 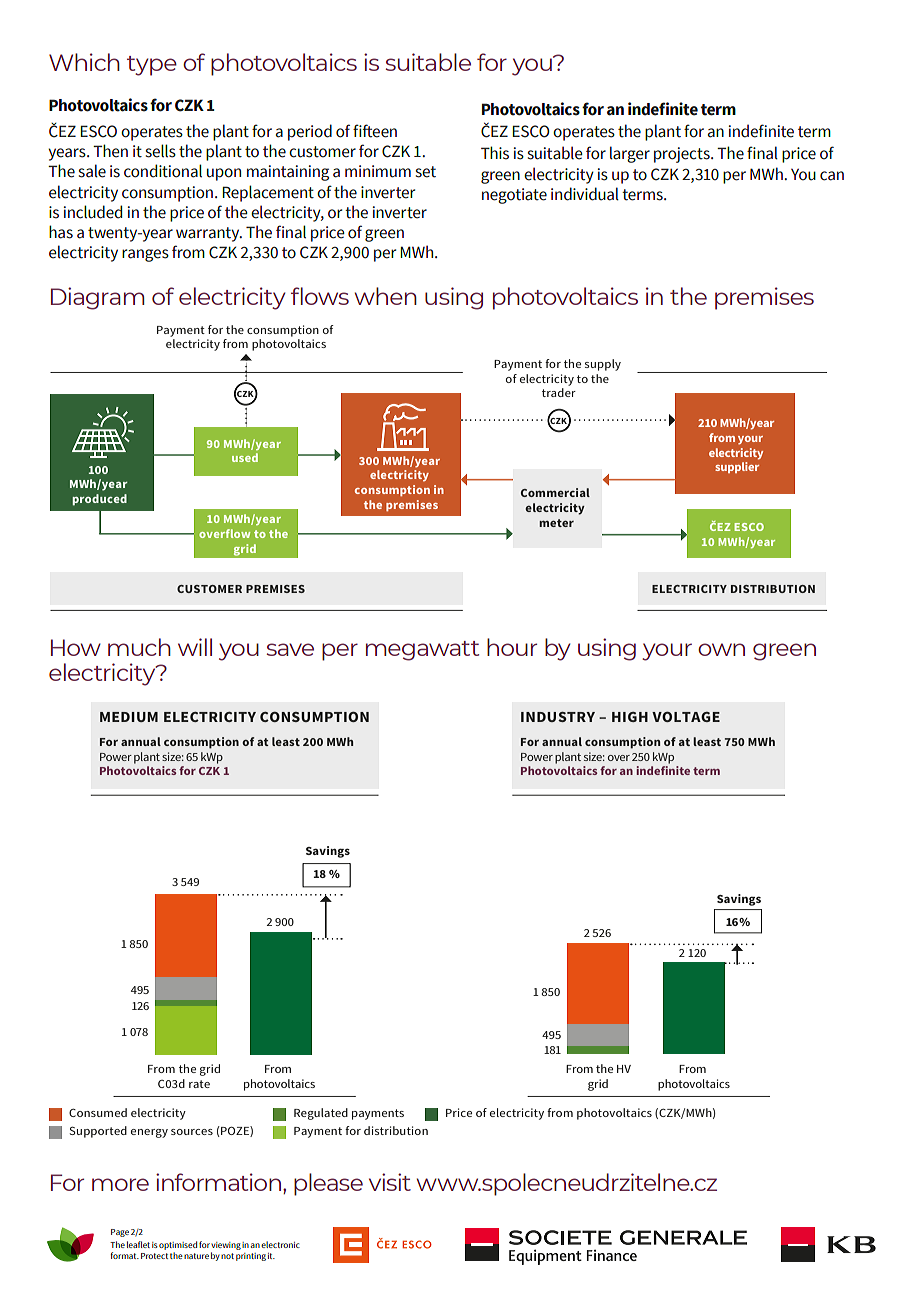 I want to click on type, so click(x=152, y=66).
